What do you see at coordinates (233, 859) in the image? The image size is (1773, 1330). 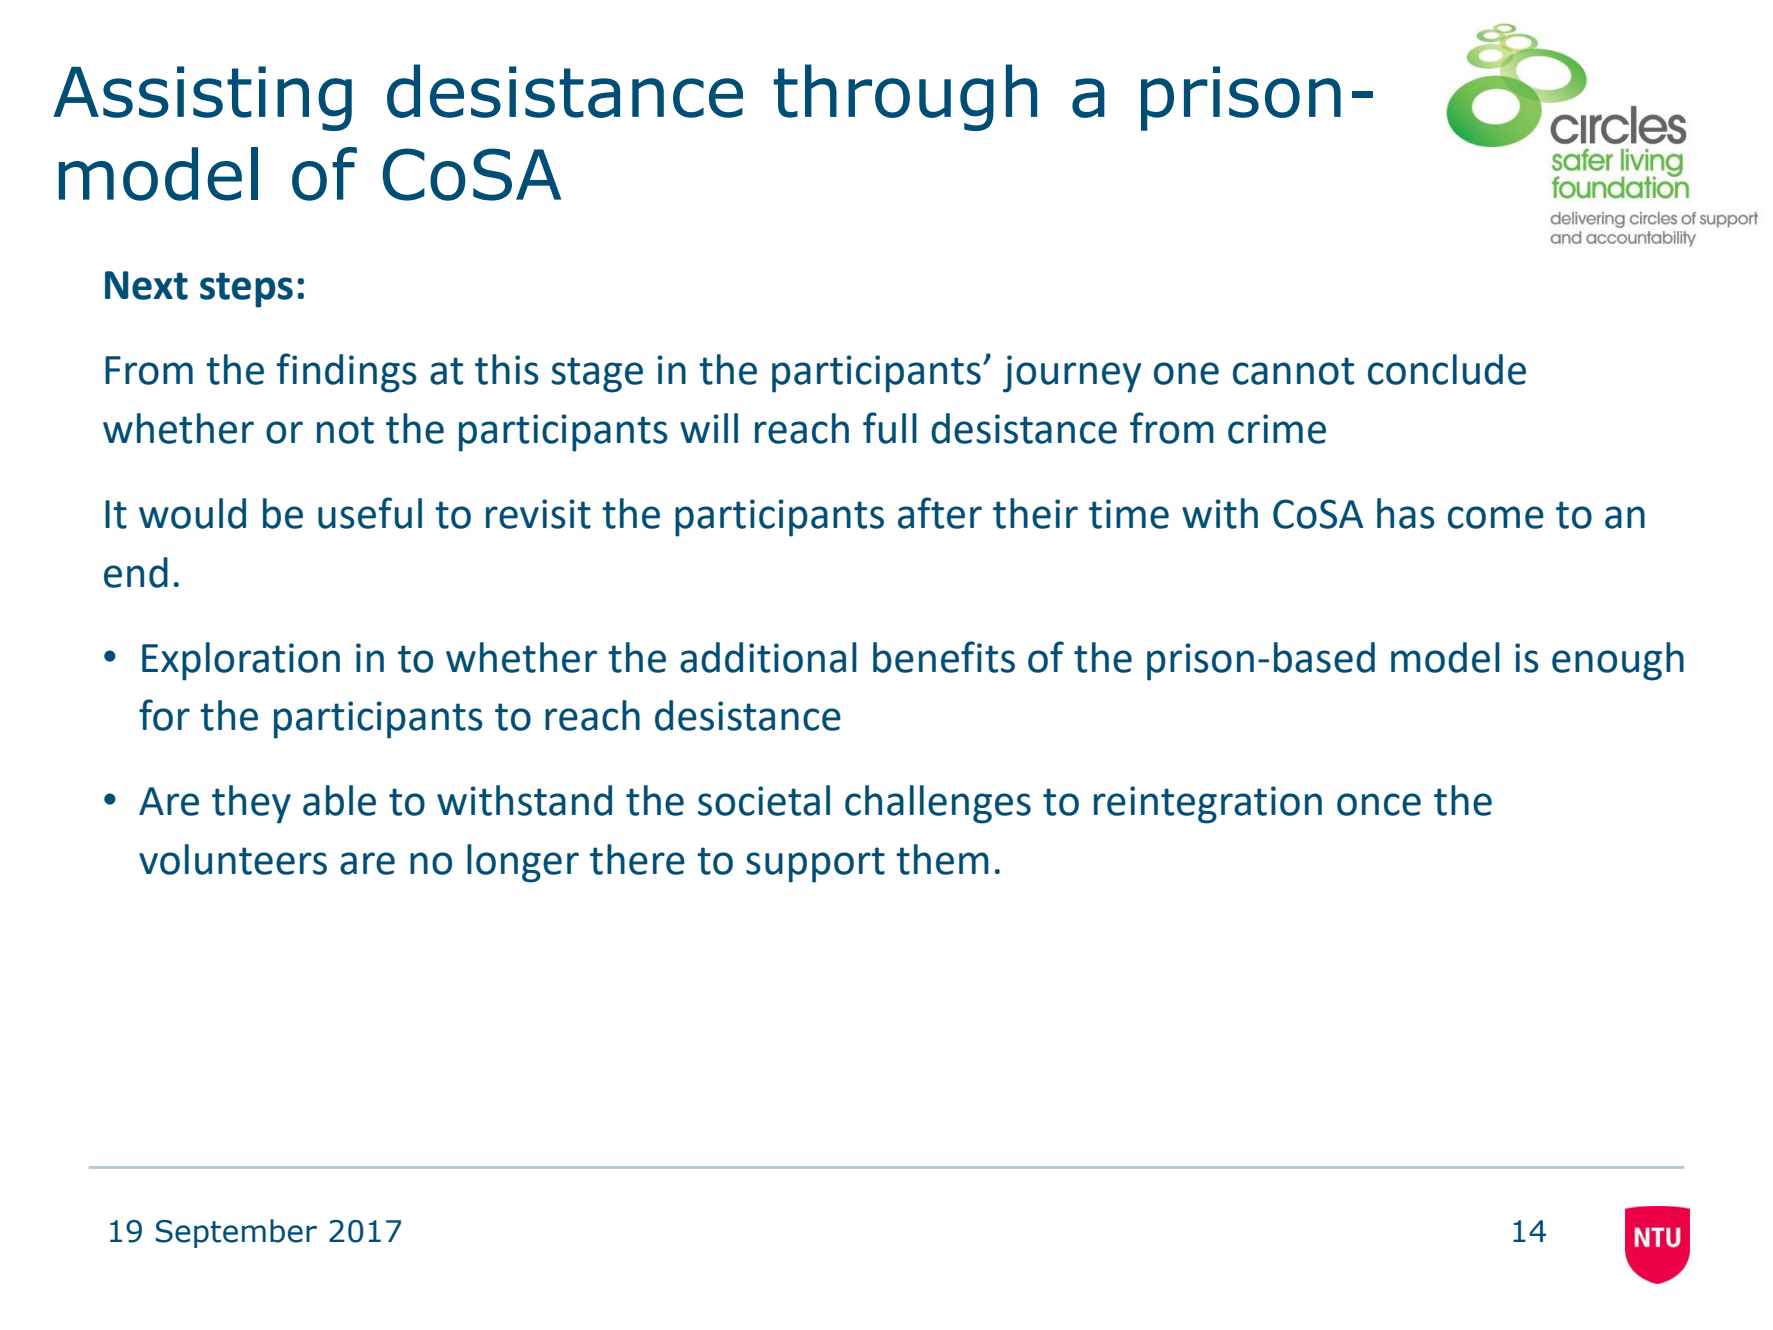 I see `volunteers` at bounding box center [233, 859].
